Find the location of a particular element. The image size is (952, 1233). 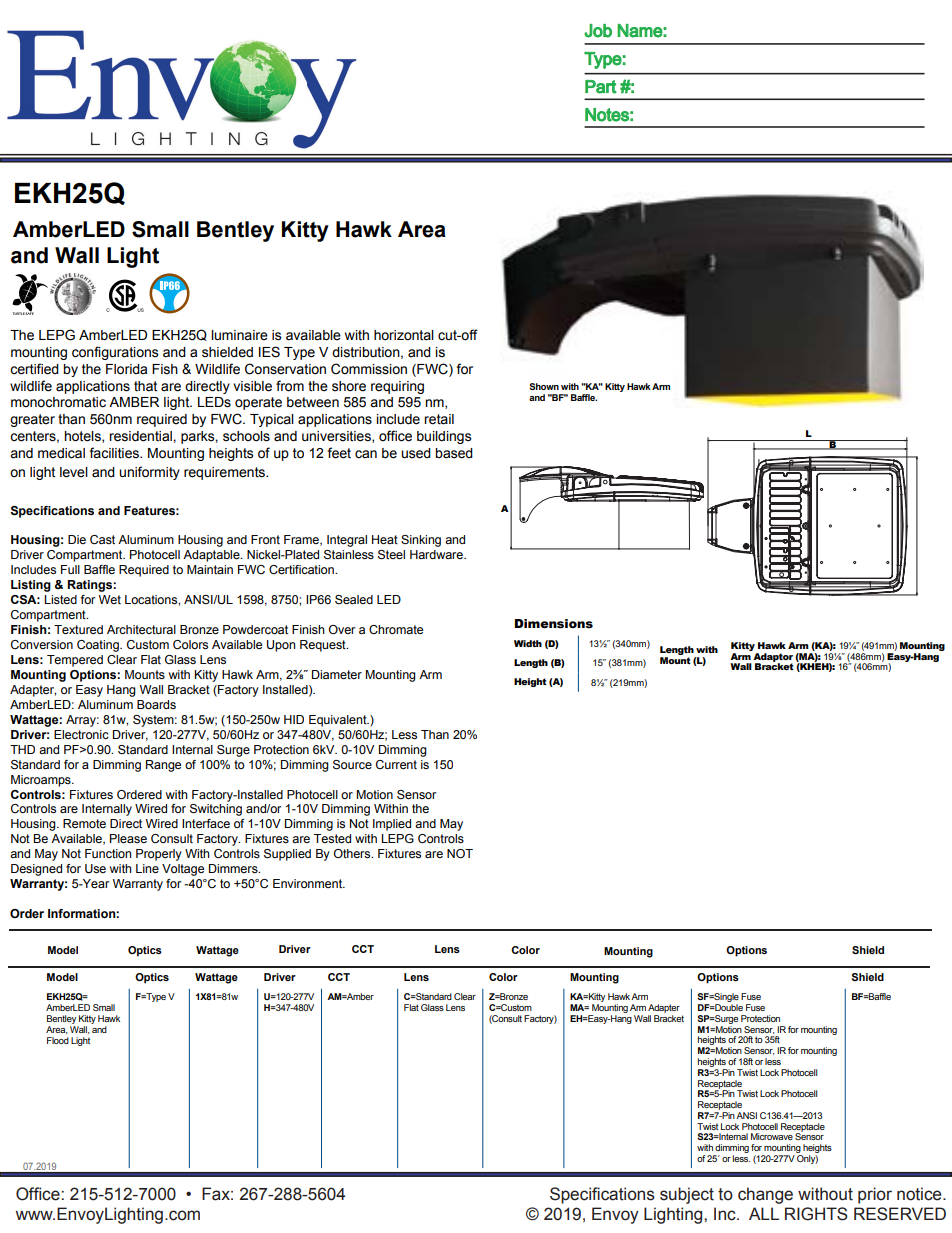

Flood is located at coordinates (58, 1040).
